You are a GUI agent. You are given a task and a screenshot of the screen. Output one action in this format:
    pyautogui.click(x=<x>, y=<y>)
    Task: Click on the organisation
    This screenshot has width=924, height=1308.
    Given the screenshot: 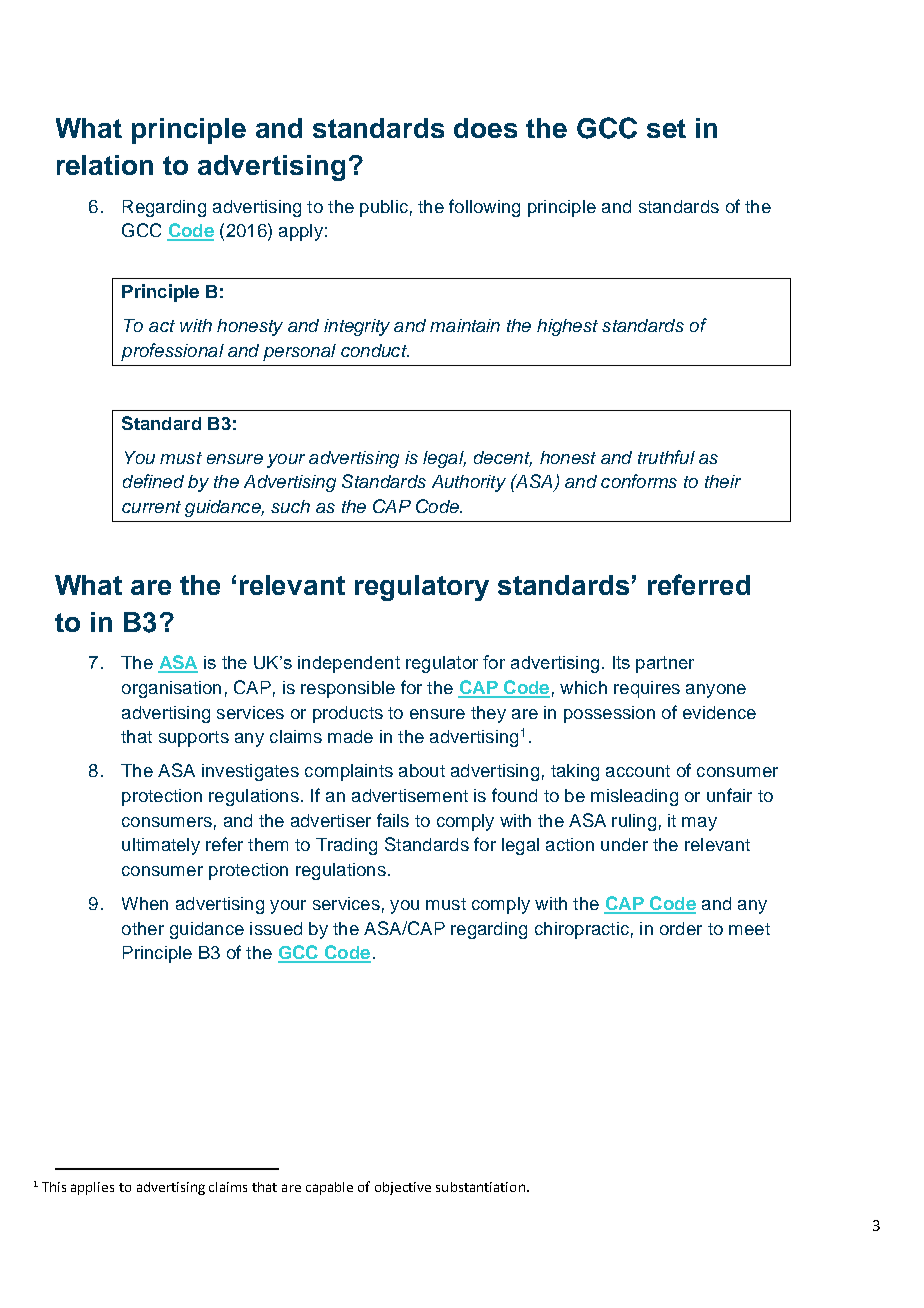 What is the action you would take?
    pyautogui.click(x=171, y=689)
